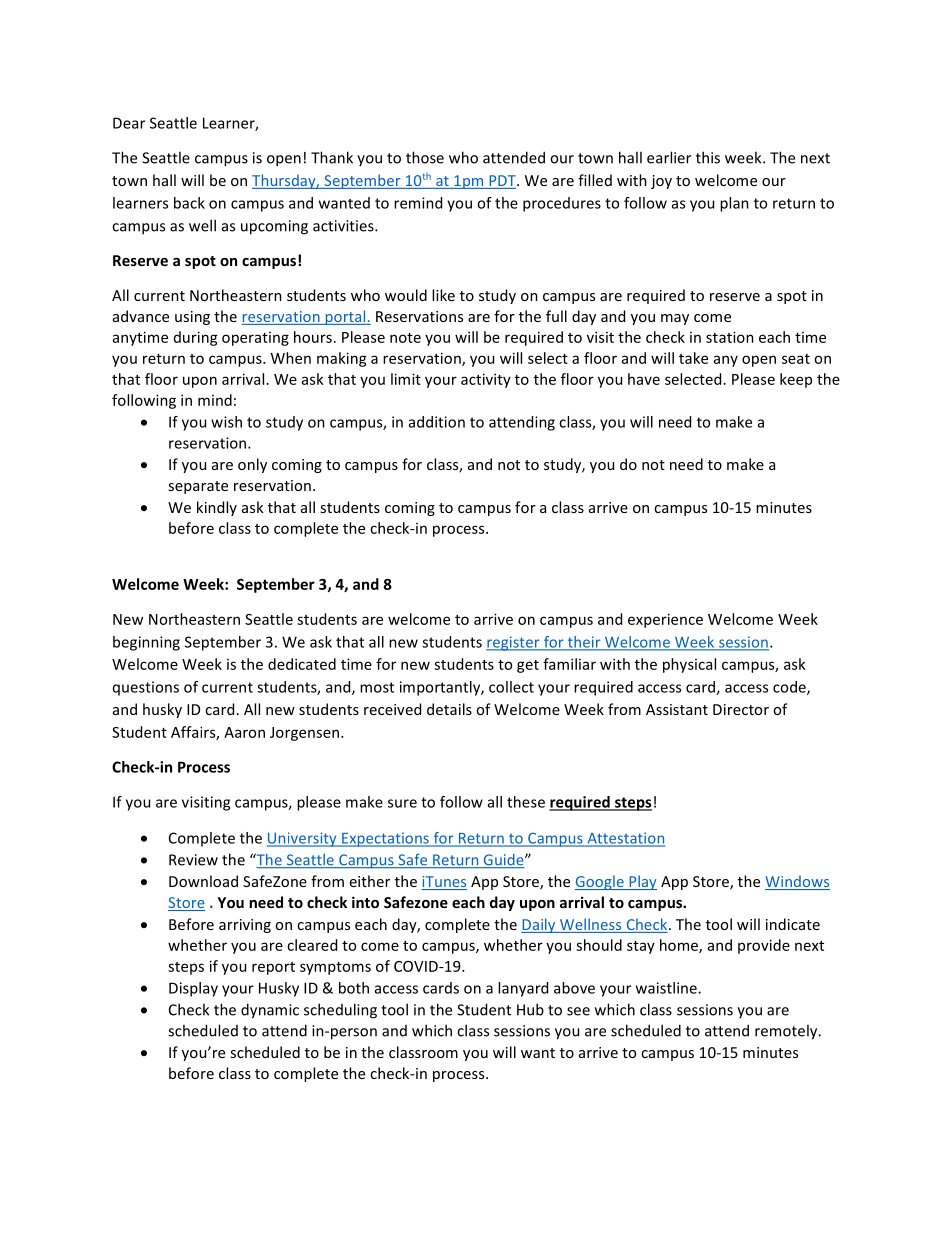 The height and width of the screenshot is (1233, 952). What do you see at coordinates (708, 157) in the screenshot?
I see `this` at bounding box center [708, 157].
